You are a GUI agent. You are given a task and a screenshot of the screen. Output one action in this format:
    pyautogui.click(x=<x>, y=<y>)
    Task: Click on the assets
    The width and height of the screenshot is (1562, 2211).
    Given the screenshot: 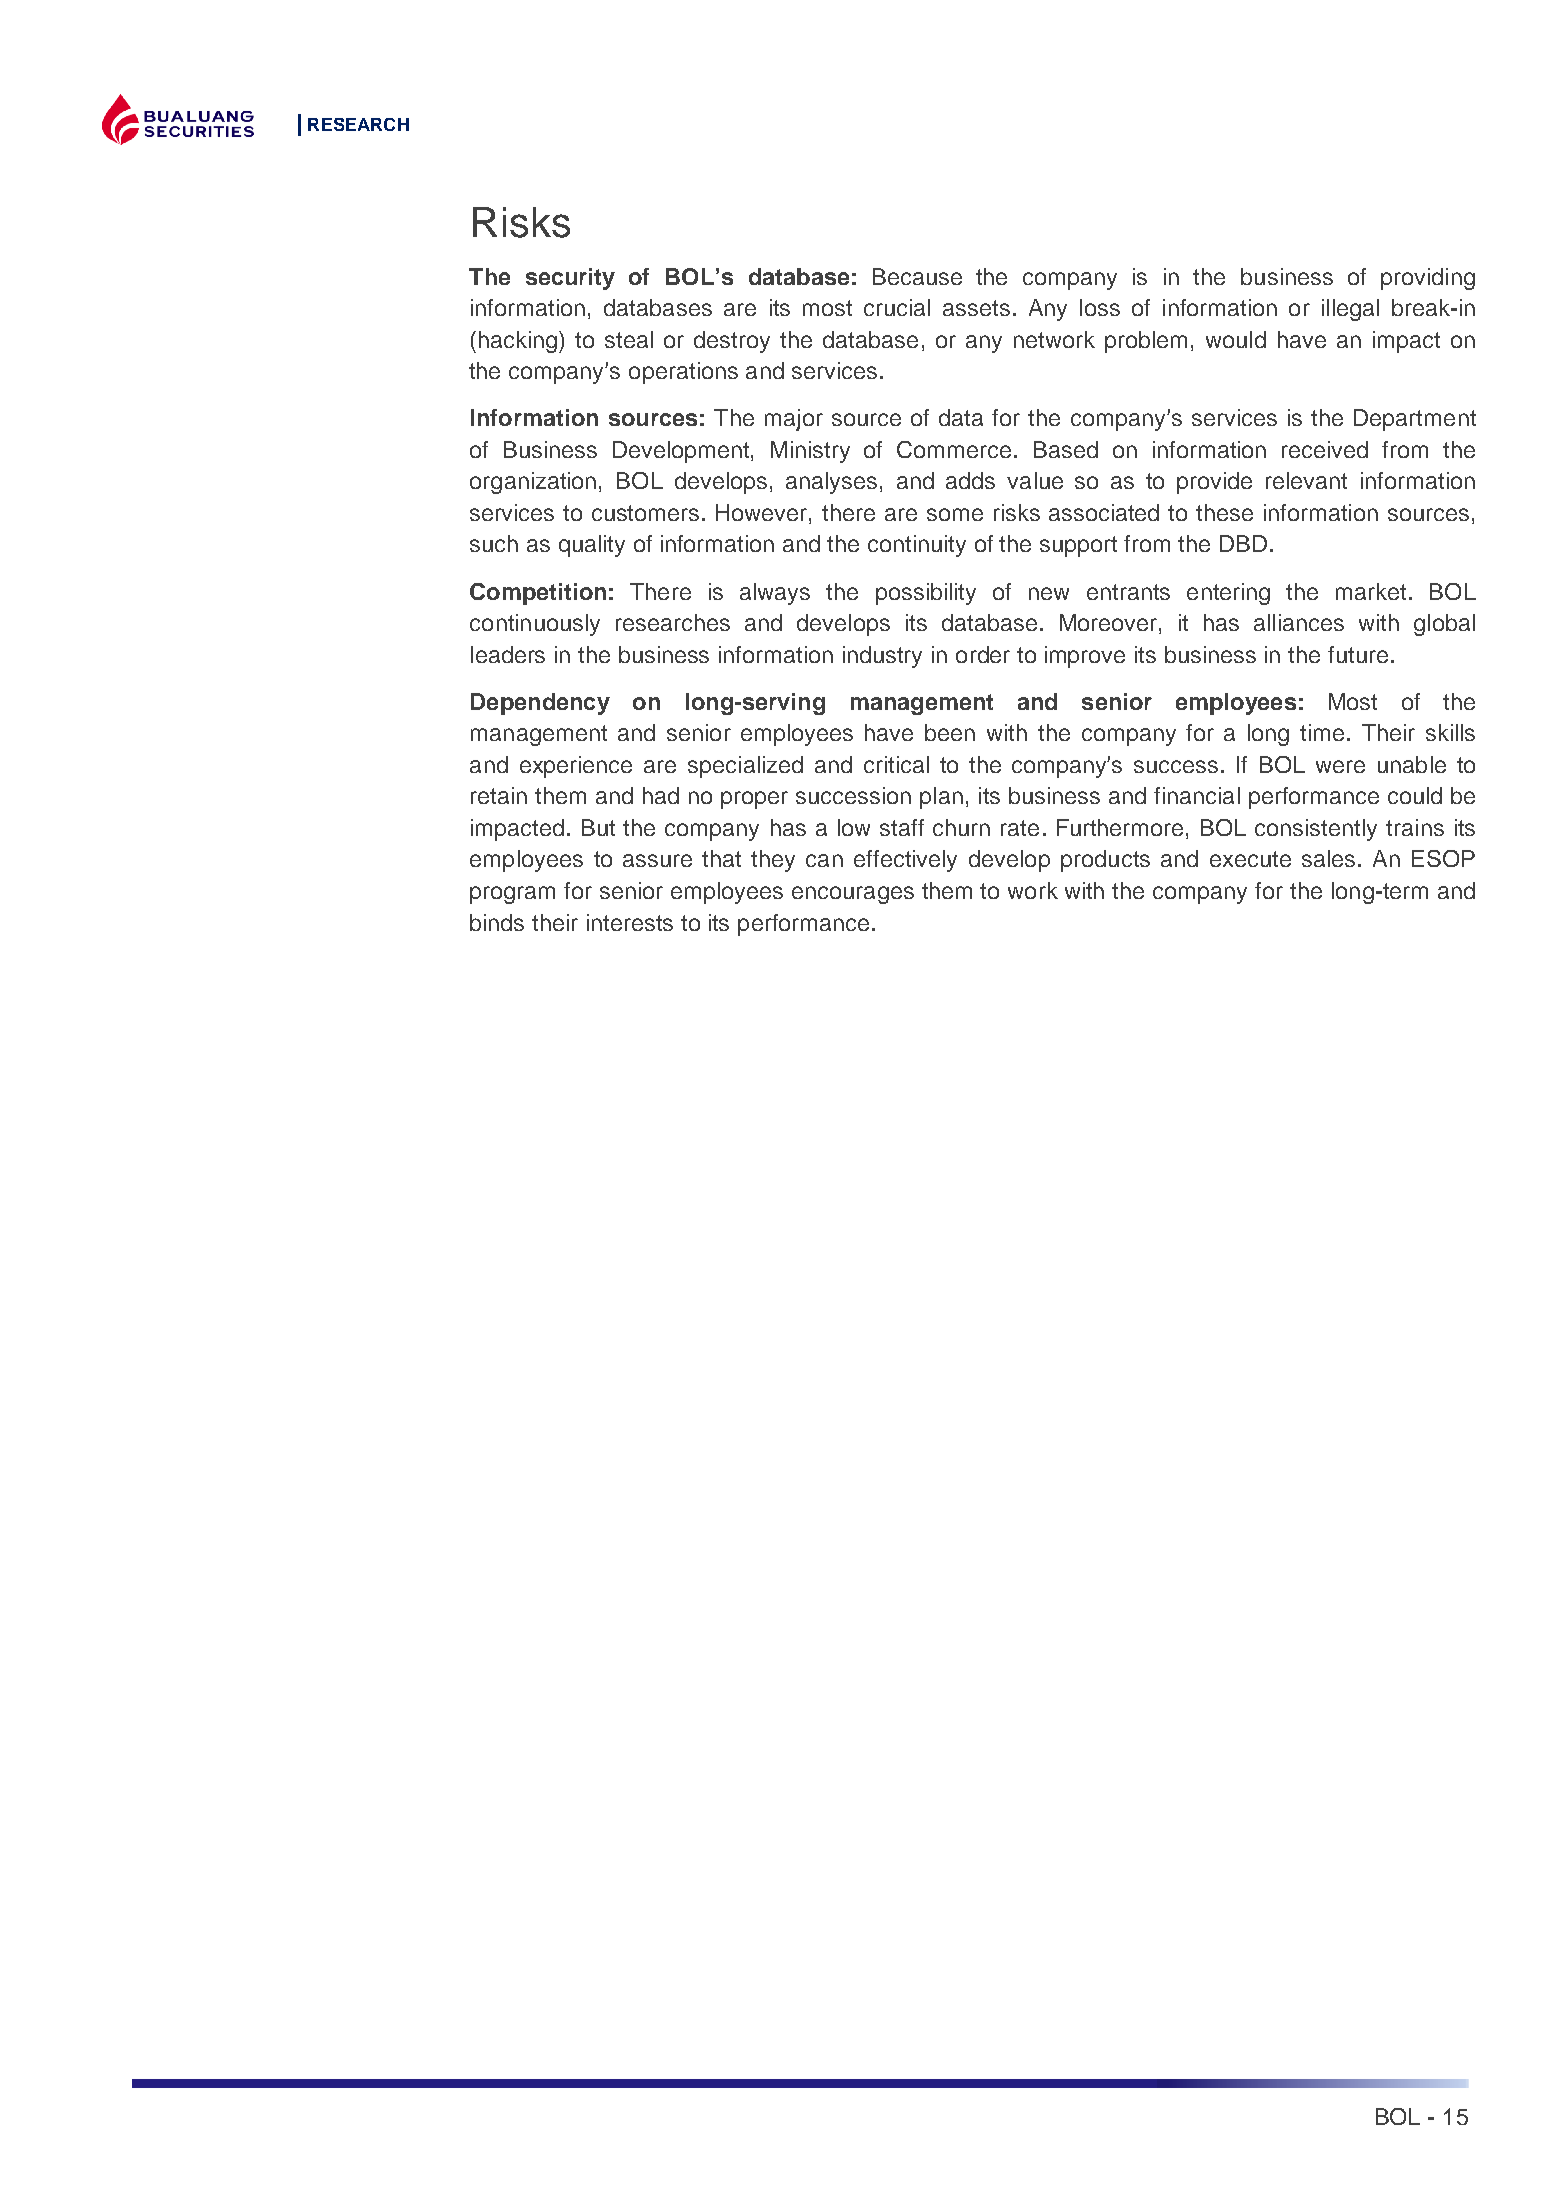 What is the action you would take?
    pyautogui.click(x=976, y=308)
